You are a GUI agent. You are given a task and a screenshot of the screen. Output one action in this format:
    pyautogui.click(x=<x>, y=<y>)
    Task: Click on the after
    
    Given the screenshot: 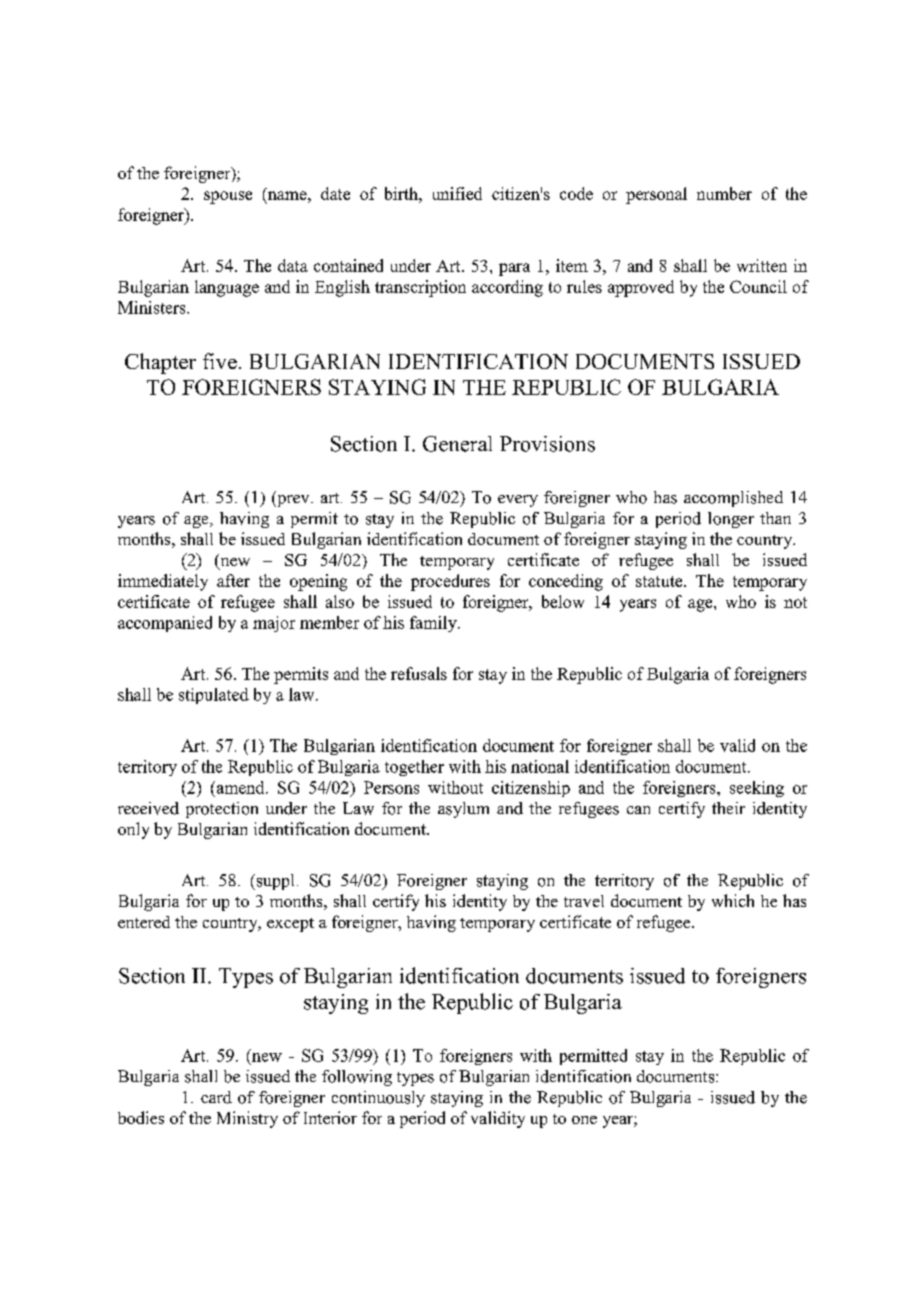 What is the action you would take?
    pyautogui.click(x=233, y=580)
